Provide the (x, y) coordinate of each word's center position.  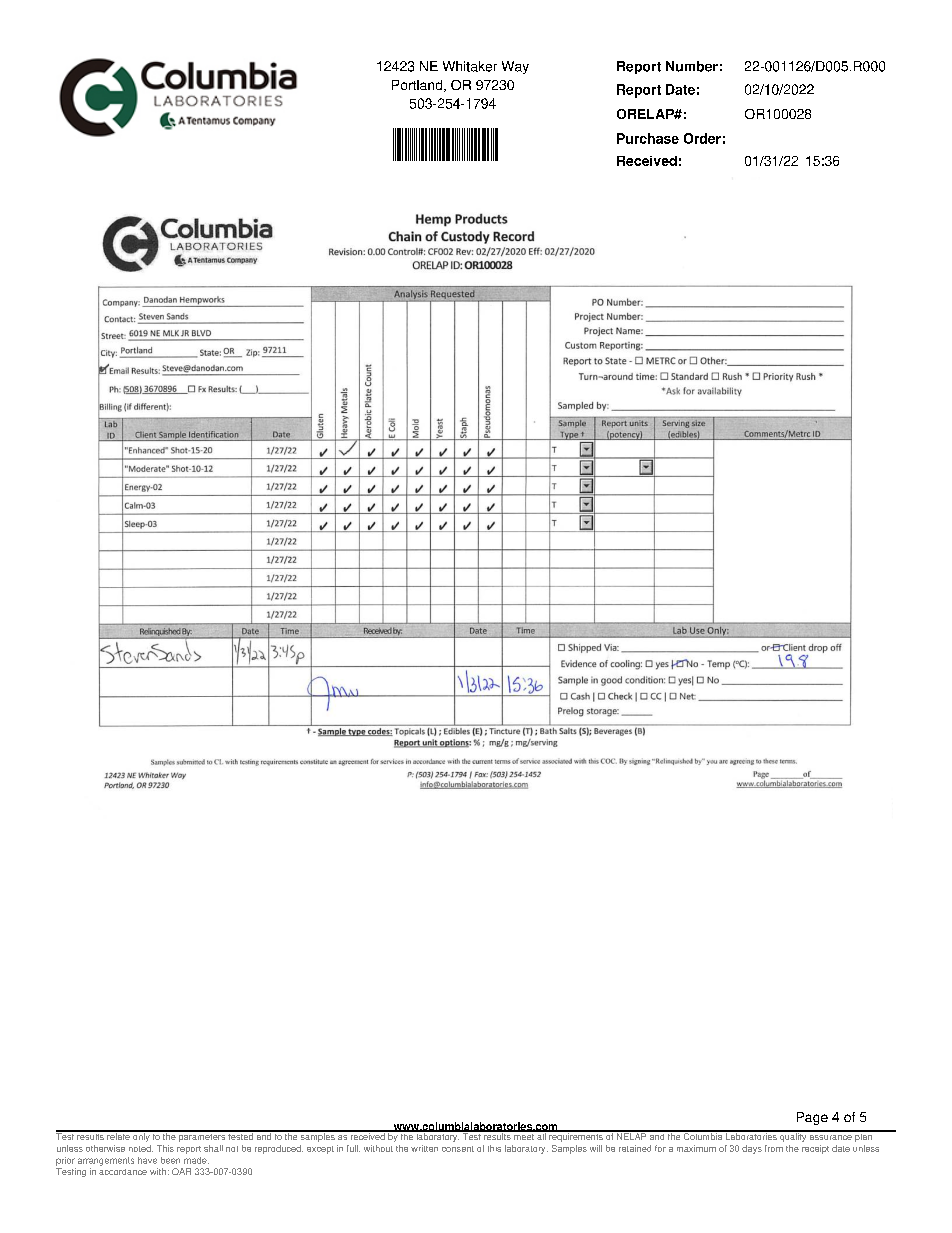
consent (458, 1149)
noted (141, 1148)
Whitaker (470, 66)
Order (702, 138)
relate (118, 1135)
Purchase (648, 138)
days (752, 1149)
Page (812, 1118)
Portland (418, 86)
